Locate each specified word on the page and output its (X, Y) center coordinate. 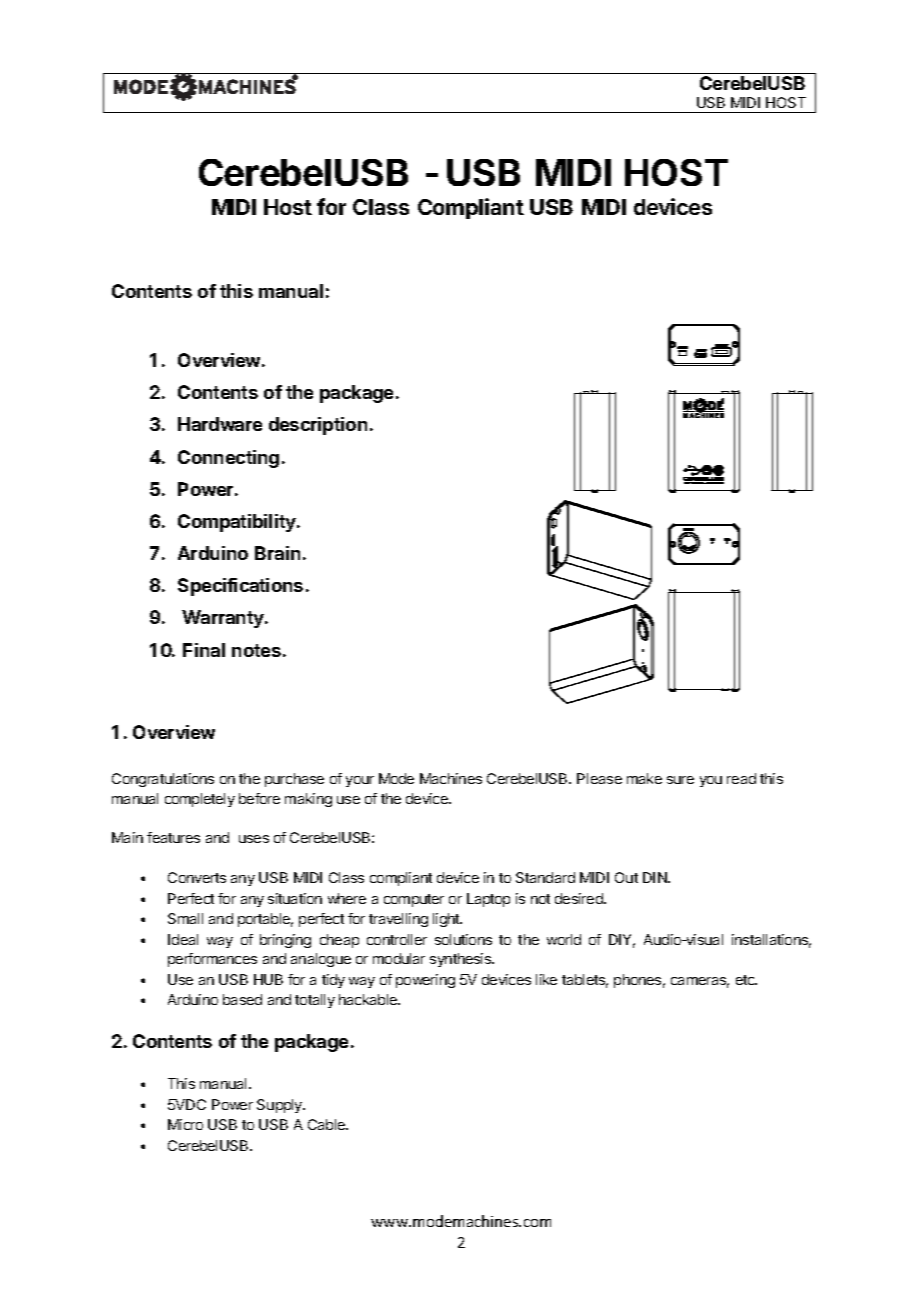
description (318, 426)
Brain (277, 553)
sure (680, 780)
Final (204, 650)
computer (414, 900)
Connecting (228, 459)
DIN (656, 877)
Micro (185, 1124)
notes (256, 650)
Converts (197, 877)
